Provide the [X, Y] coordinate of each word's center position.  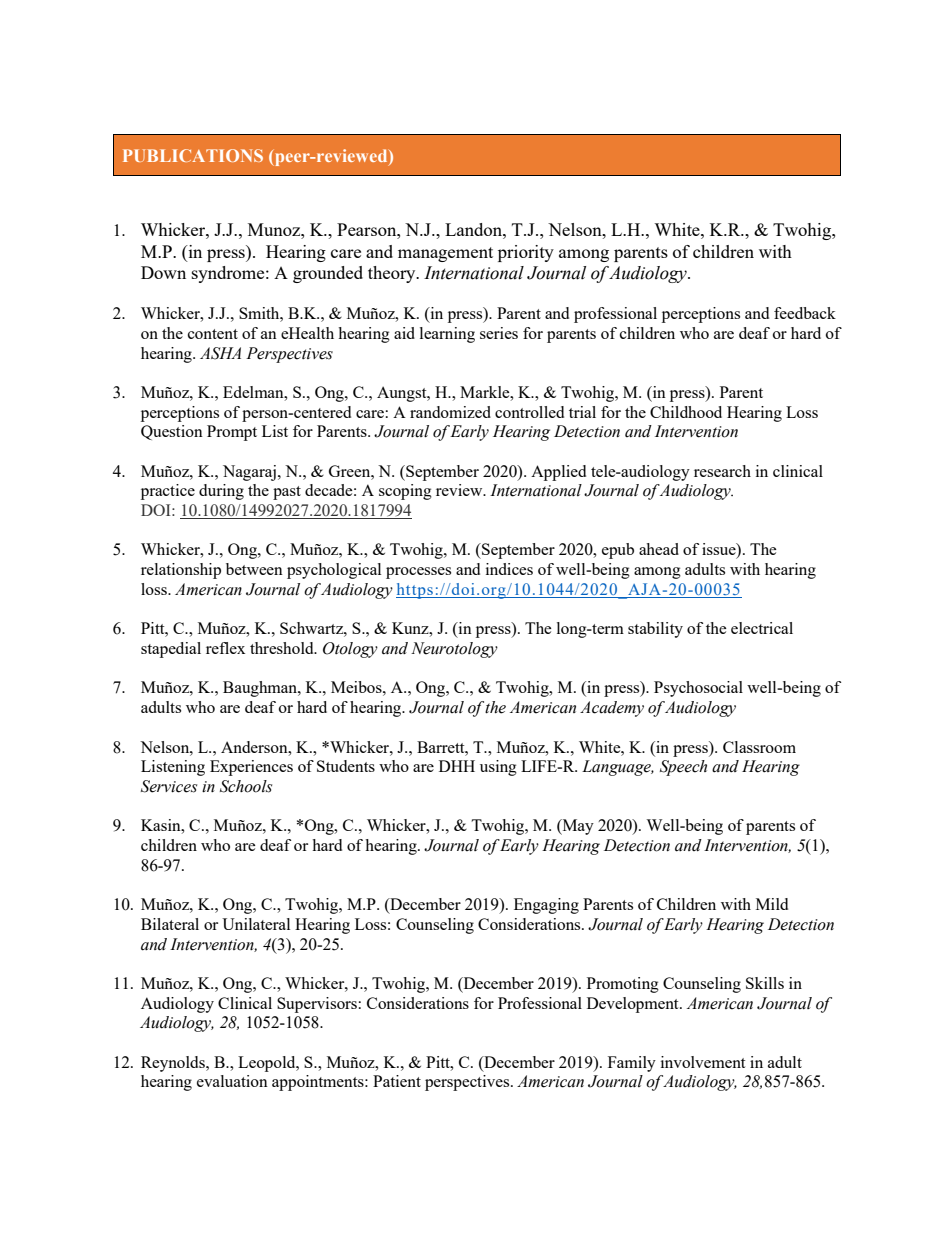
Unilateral [256, 924]
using [498, 768]
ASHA [220, 353]
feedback [805, 313]
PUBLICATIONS [193, 155]
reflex [225, 648]
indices [509, 569]
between [254, 569]
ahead [659, 549]
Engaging [546, 906]
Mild [772, 904]
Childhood [686, 412]
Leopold [268, 1064]
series [499, 333]
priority [526, 253]
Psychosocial [698, 689]
